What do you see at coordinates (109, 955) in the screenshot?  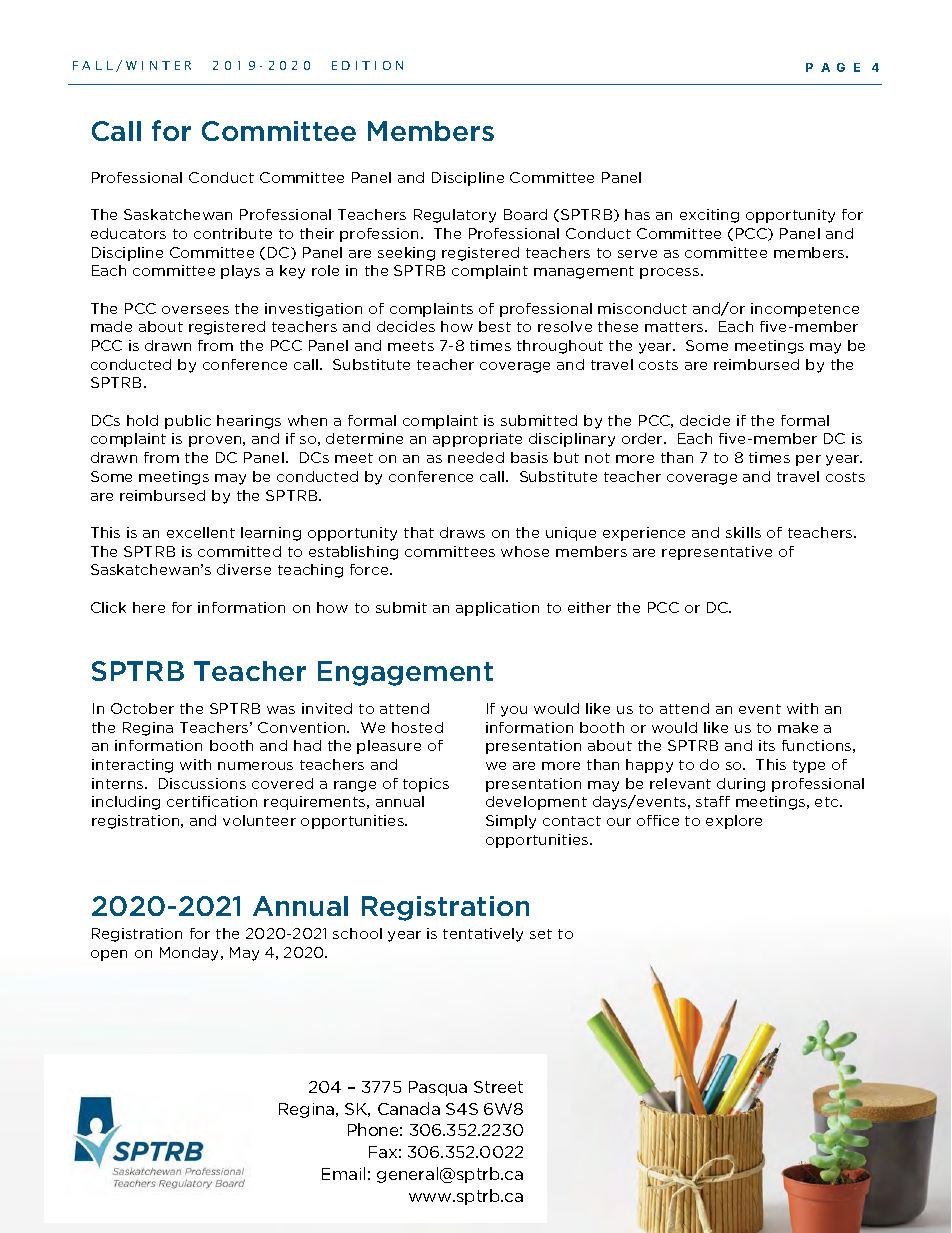 I see `open` at bounding box center [109, 955].
